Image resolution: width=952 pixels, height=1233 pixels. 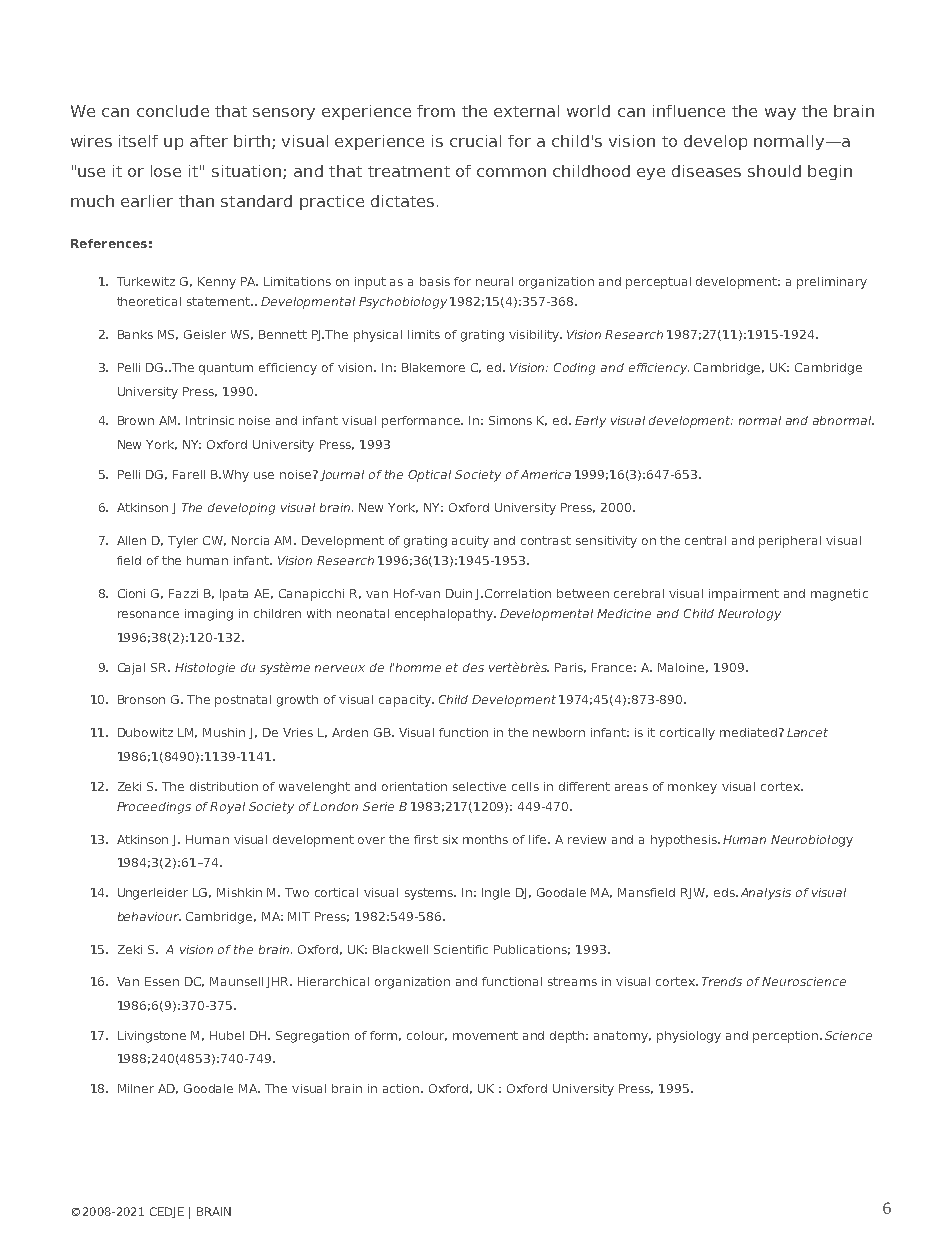 I want to click on movement, so click(x=485, y=1035).
